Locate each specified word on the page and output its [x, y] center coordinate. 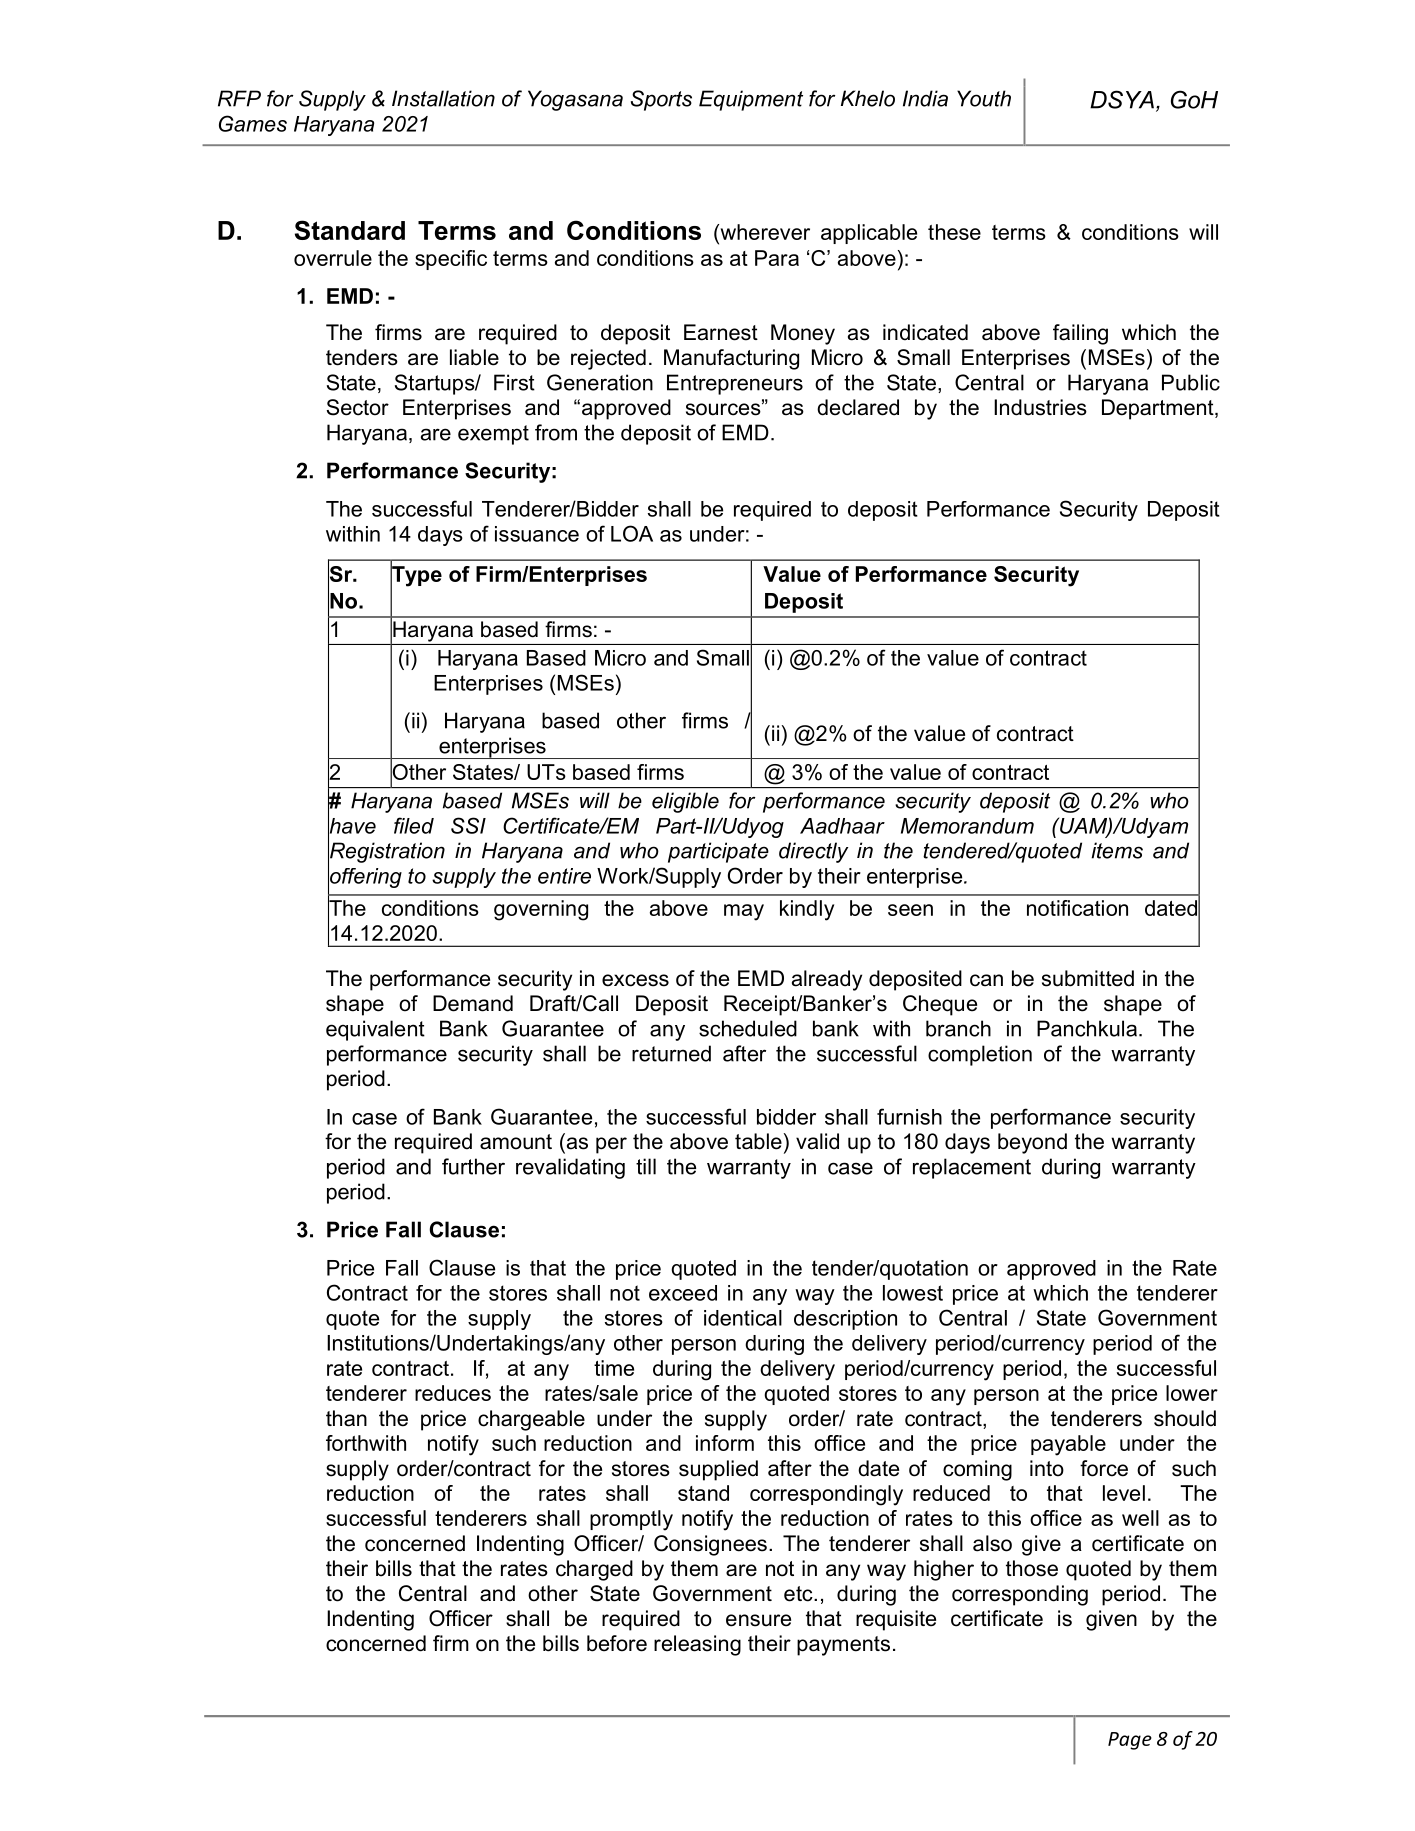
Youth [984, 98]
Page [1130, 1741]
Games [253, 123]
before [617, 1643]
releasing [697, 1645]
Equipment [751, 100]
